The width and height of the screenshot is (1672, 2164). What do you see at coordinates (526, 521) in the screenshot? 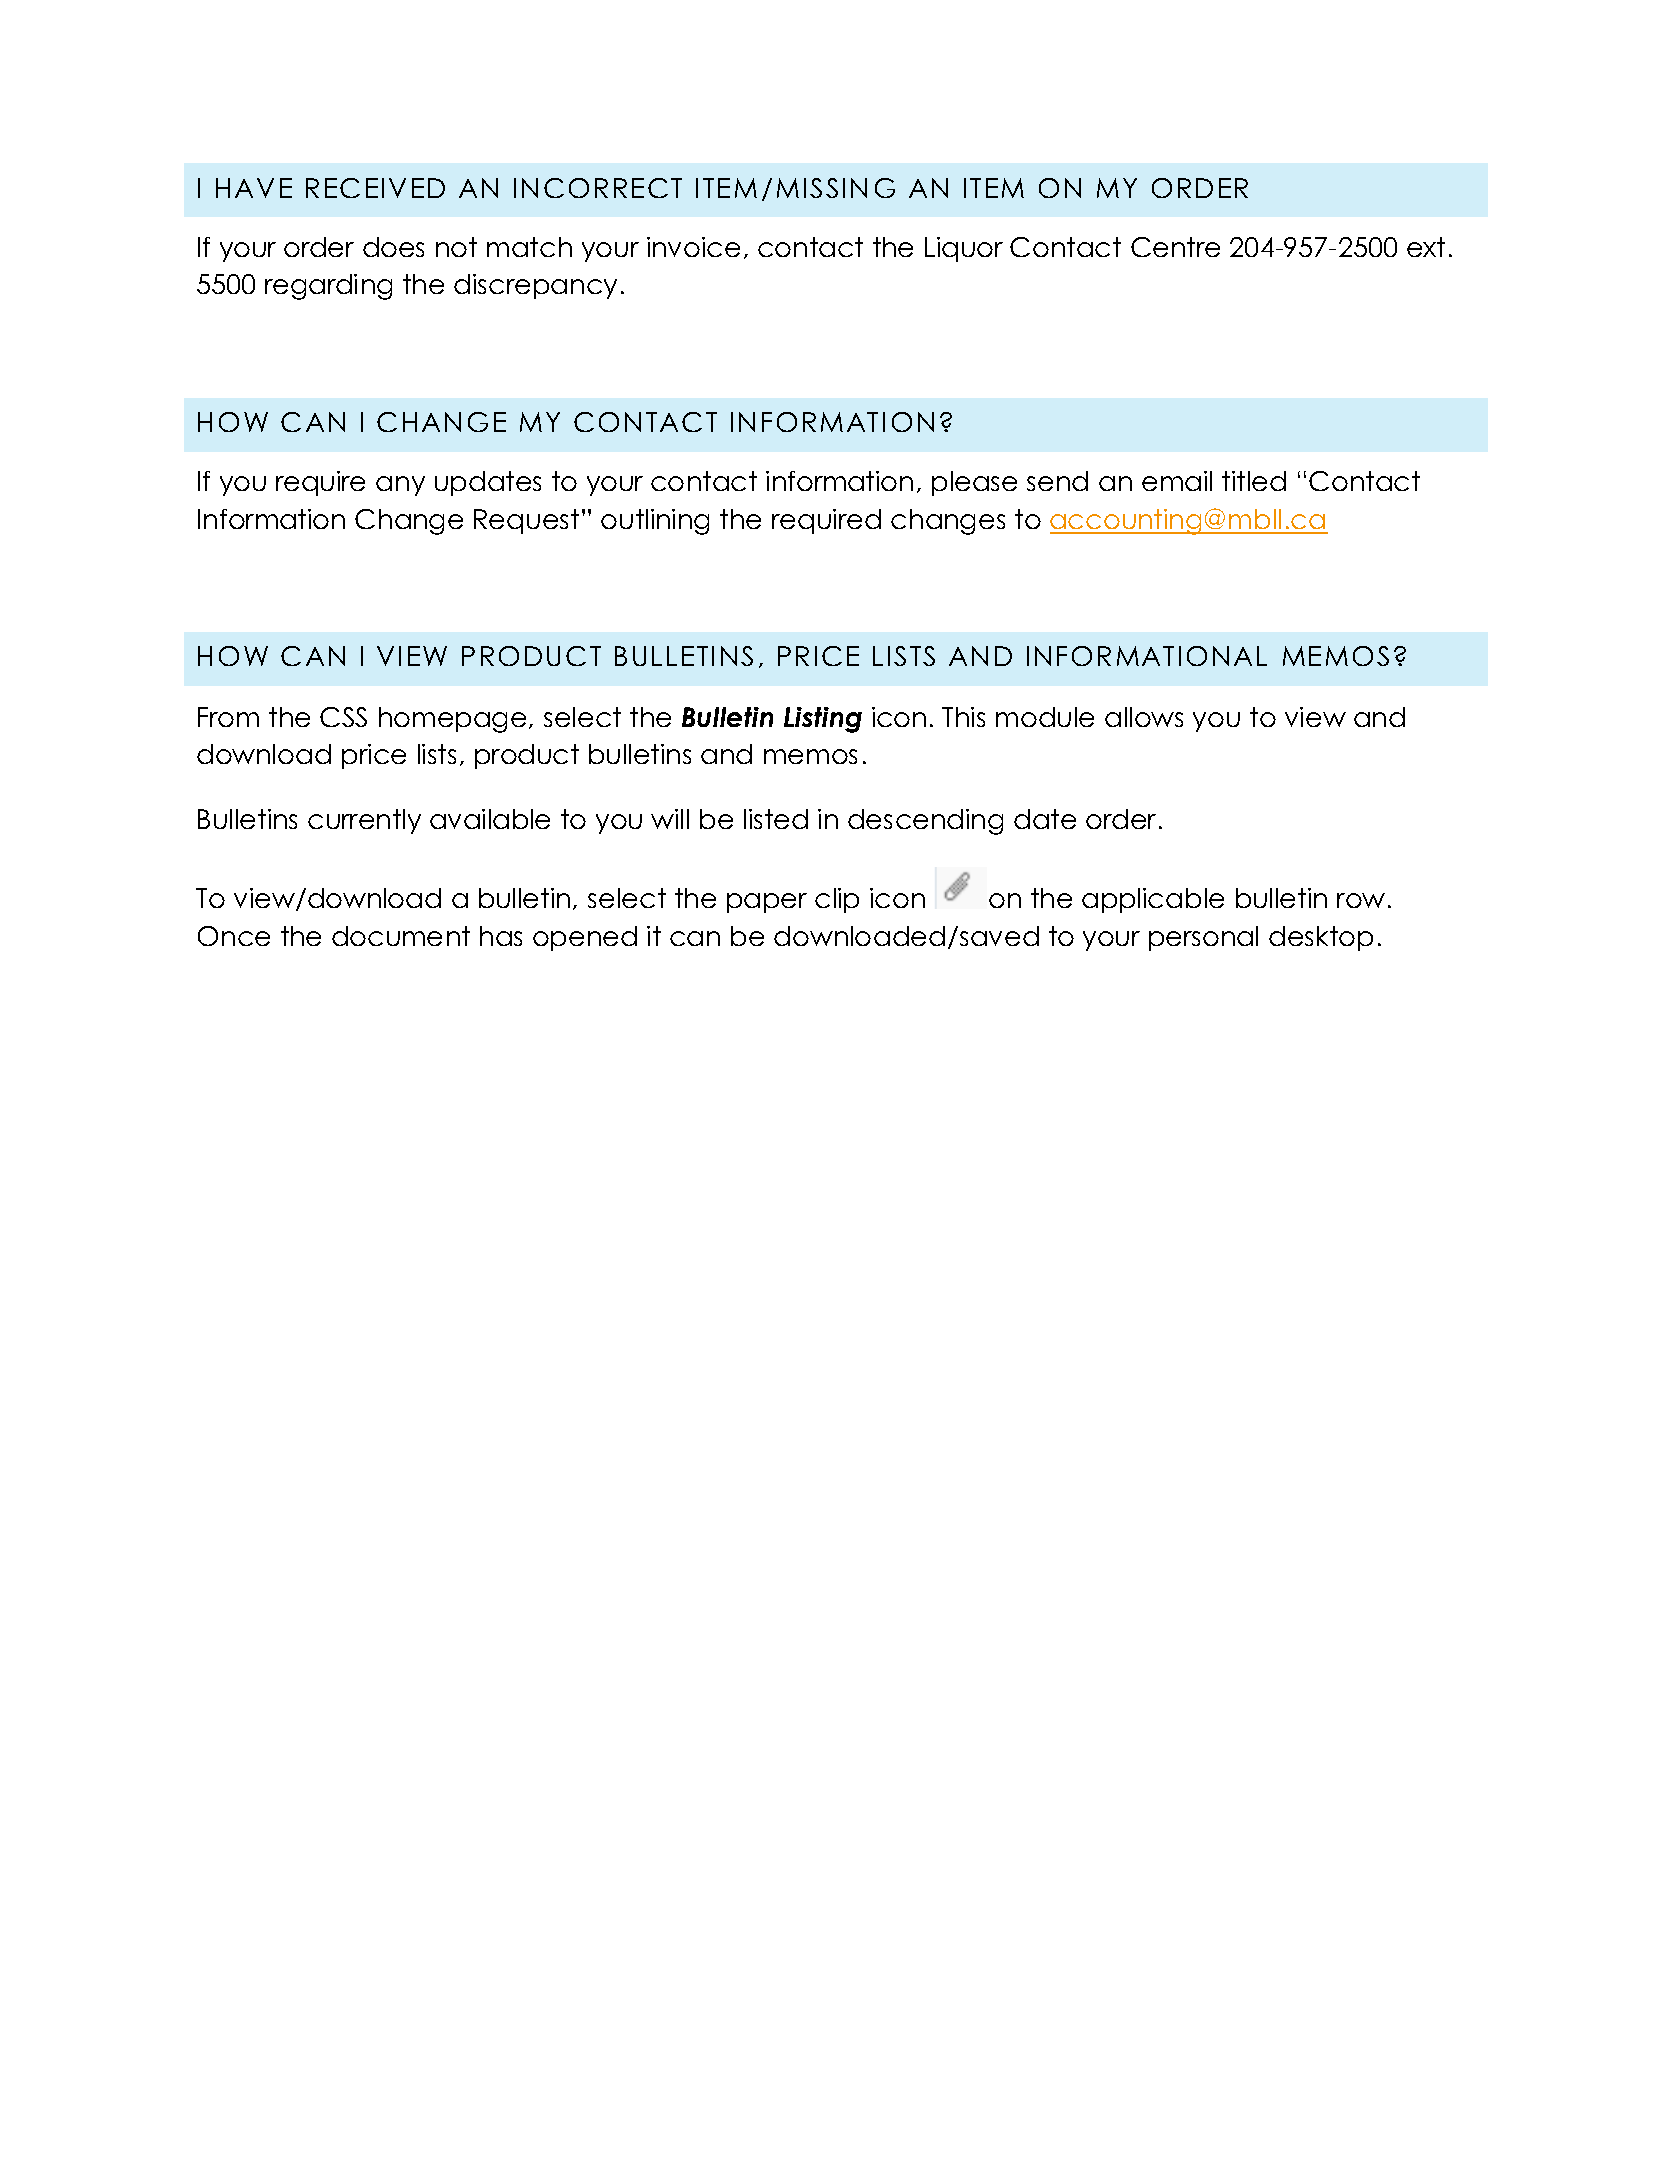
I see `Request` at bounding box center [526, 521].
